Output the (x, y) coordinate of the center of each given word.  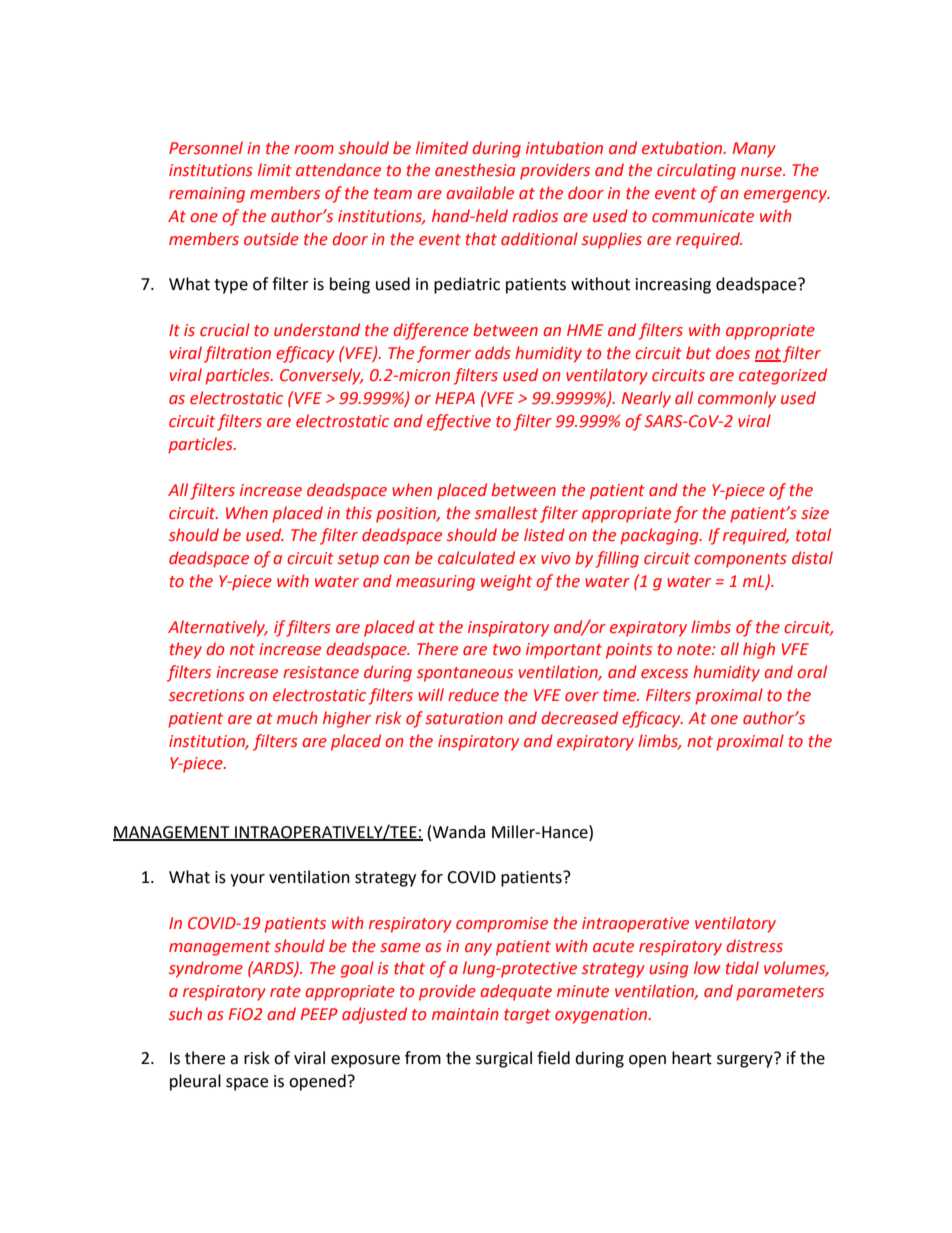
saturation (464, 718)
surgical (504, 1059)
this (359, 513)
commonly (737, 399)
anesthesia (475, 170)
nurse (762, 172)
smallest (506, 513)
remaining (207, 195)
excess (664, 674)
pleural (195, 1082)
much (297, 718)
